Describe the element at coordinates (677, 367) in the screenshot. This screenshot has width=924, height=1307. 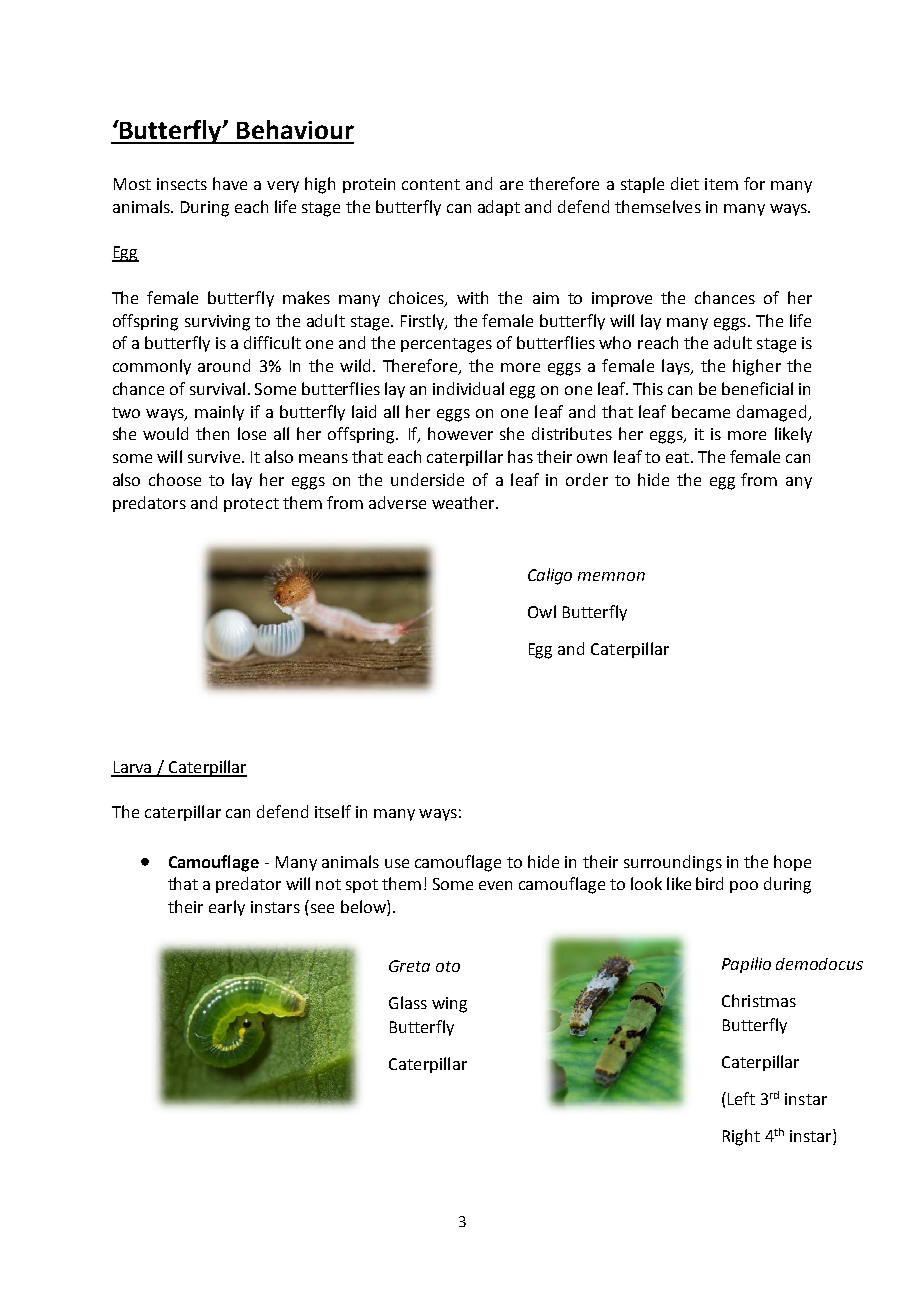
I see `lays` at that location.
